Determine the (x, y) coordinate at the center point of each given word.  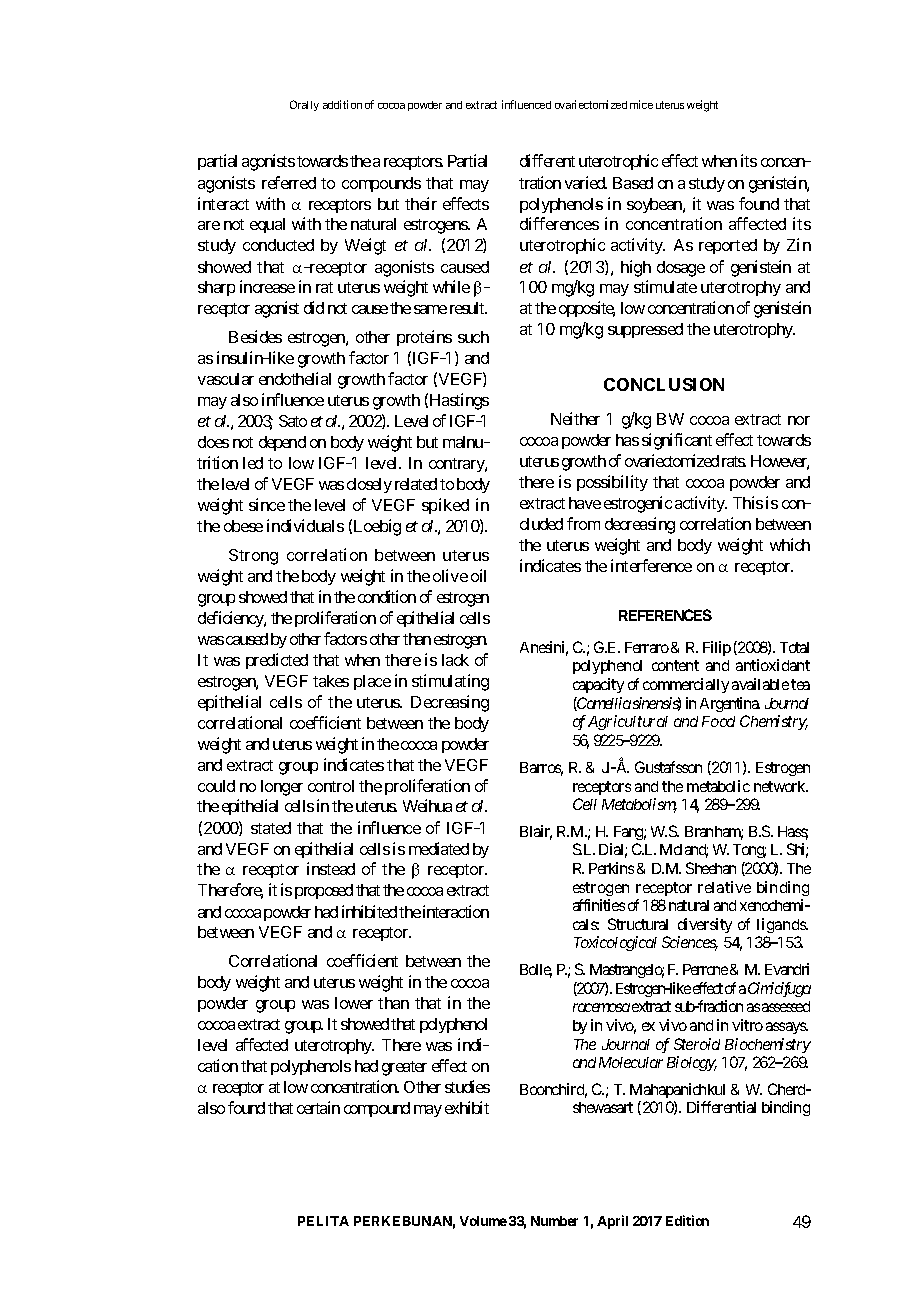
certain (318, 1107)
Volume (483, 1221)
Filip (717, 648)
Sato (293, 421)
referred (289, 182)
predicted (277, 661)
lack (455, 660)
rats (734, 461)
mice (641, 104)
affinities (599, 905)
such (473, 337)
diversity (705, 925)
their (421, 203)
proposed (324, 891)
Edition (687, 1220)
